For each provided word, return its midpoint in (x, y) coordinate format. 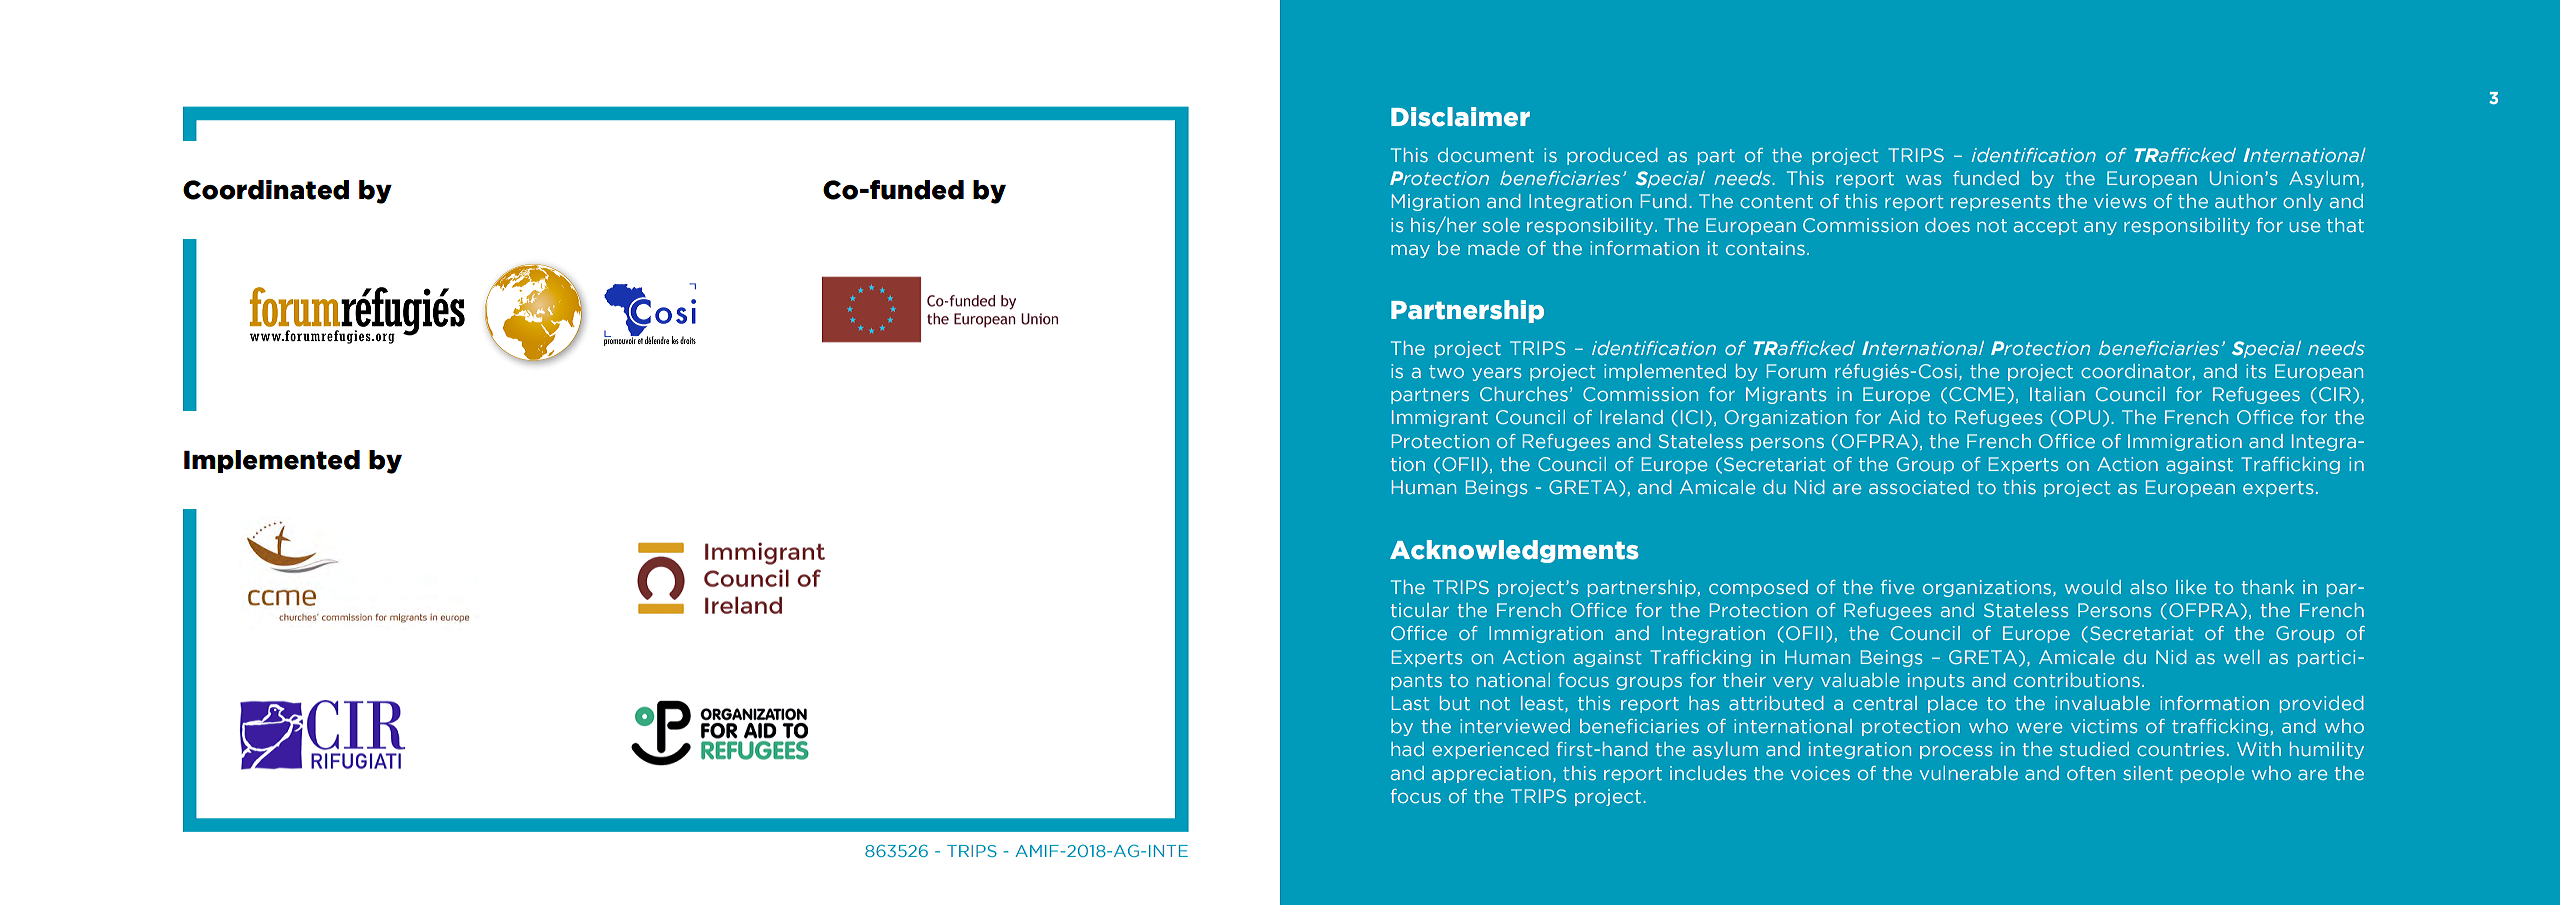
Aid (1904, 417)
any (2100, 228)
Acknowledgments (1514, 551)
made (1494, 248)
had (1407, 749)
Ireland (1631, 417)
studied (2094, 749)
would (2093, 587)
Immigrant (1440, 418)
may (1410, 251)
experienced (1490, 750)
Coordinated (266, 190)
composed (1758, 588)
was (1924, 180)
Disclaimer (1460, 117)
